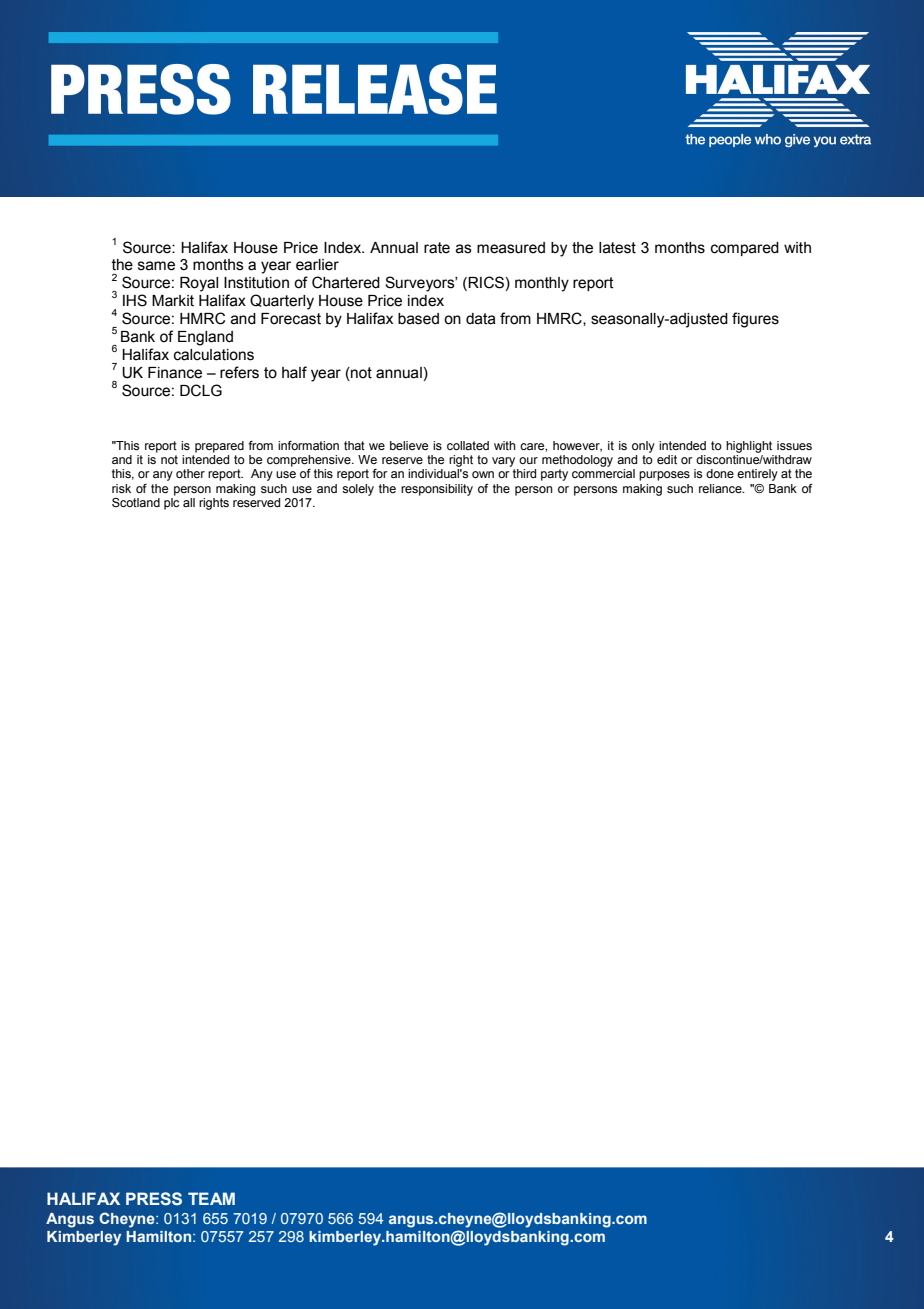 Image resolution: width=924 pixels, height=1309 pixels. Describe the element at coordinates (136, 502) in the screenshot. I see `Scotland` at that location.
